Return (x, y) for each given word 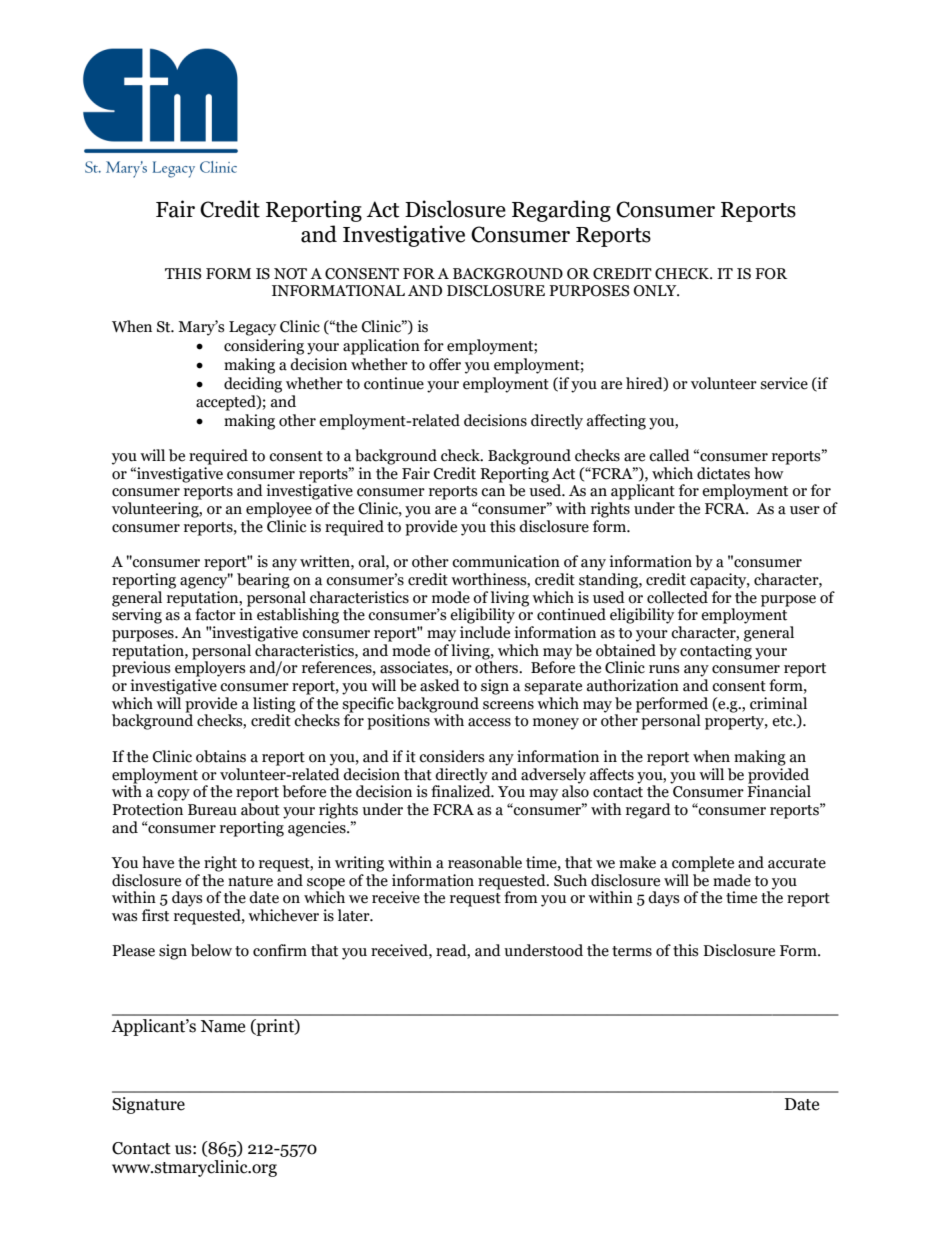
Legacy (252, 328)
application (381, 347)
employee (279, 510)
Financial (779, 790)
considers (451, 756)
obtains (221, 756)
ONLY (656, 291)
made (732, 880)
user (805, 510)
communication (506, 561)
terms (632, 951)
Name (223, 1026)
